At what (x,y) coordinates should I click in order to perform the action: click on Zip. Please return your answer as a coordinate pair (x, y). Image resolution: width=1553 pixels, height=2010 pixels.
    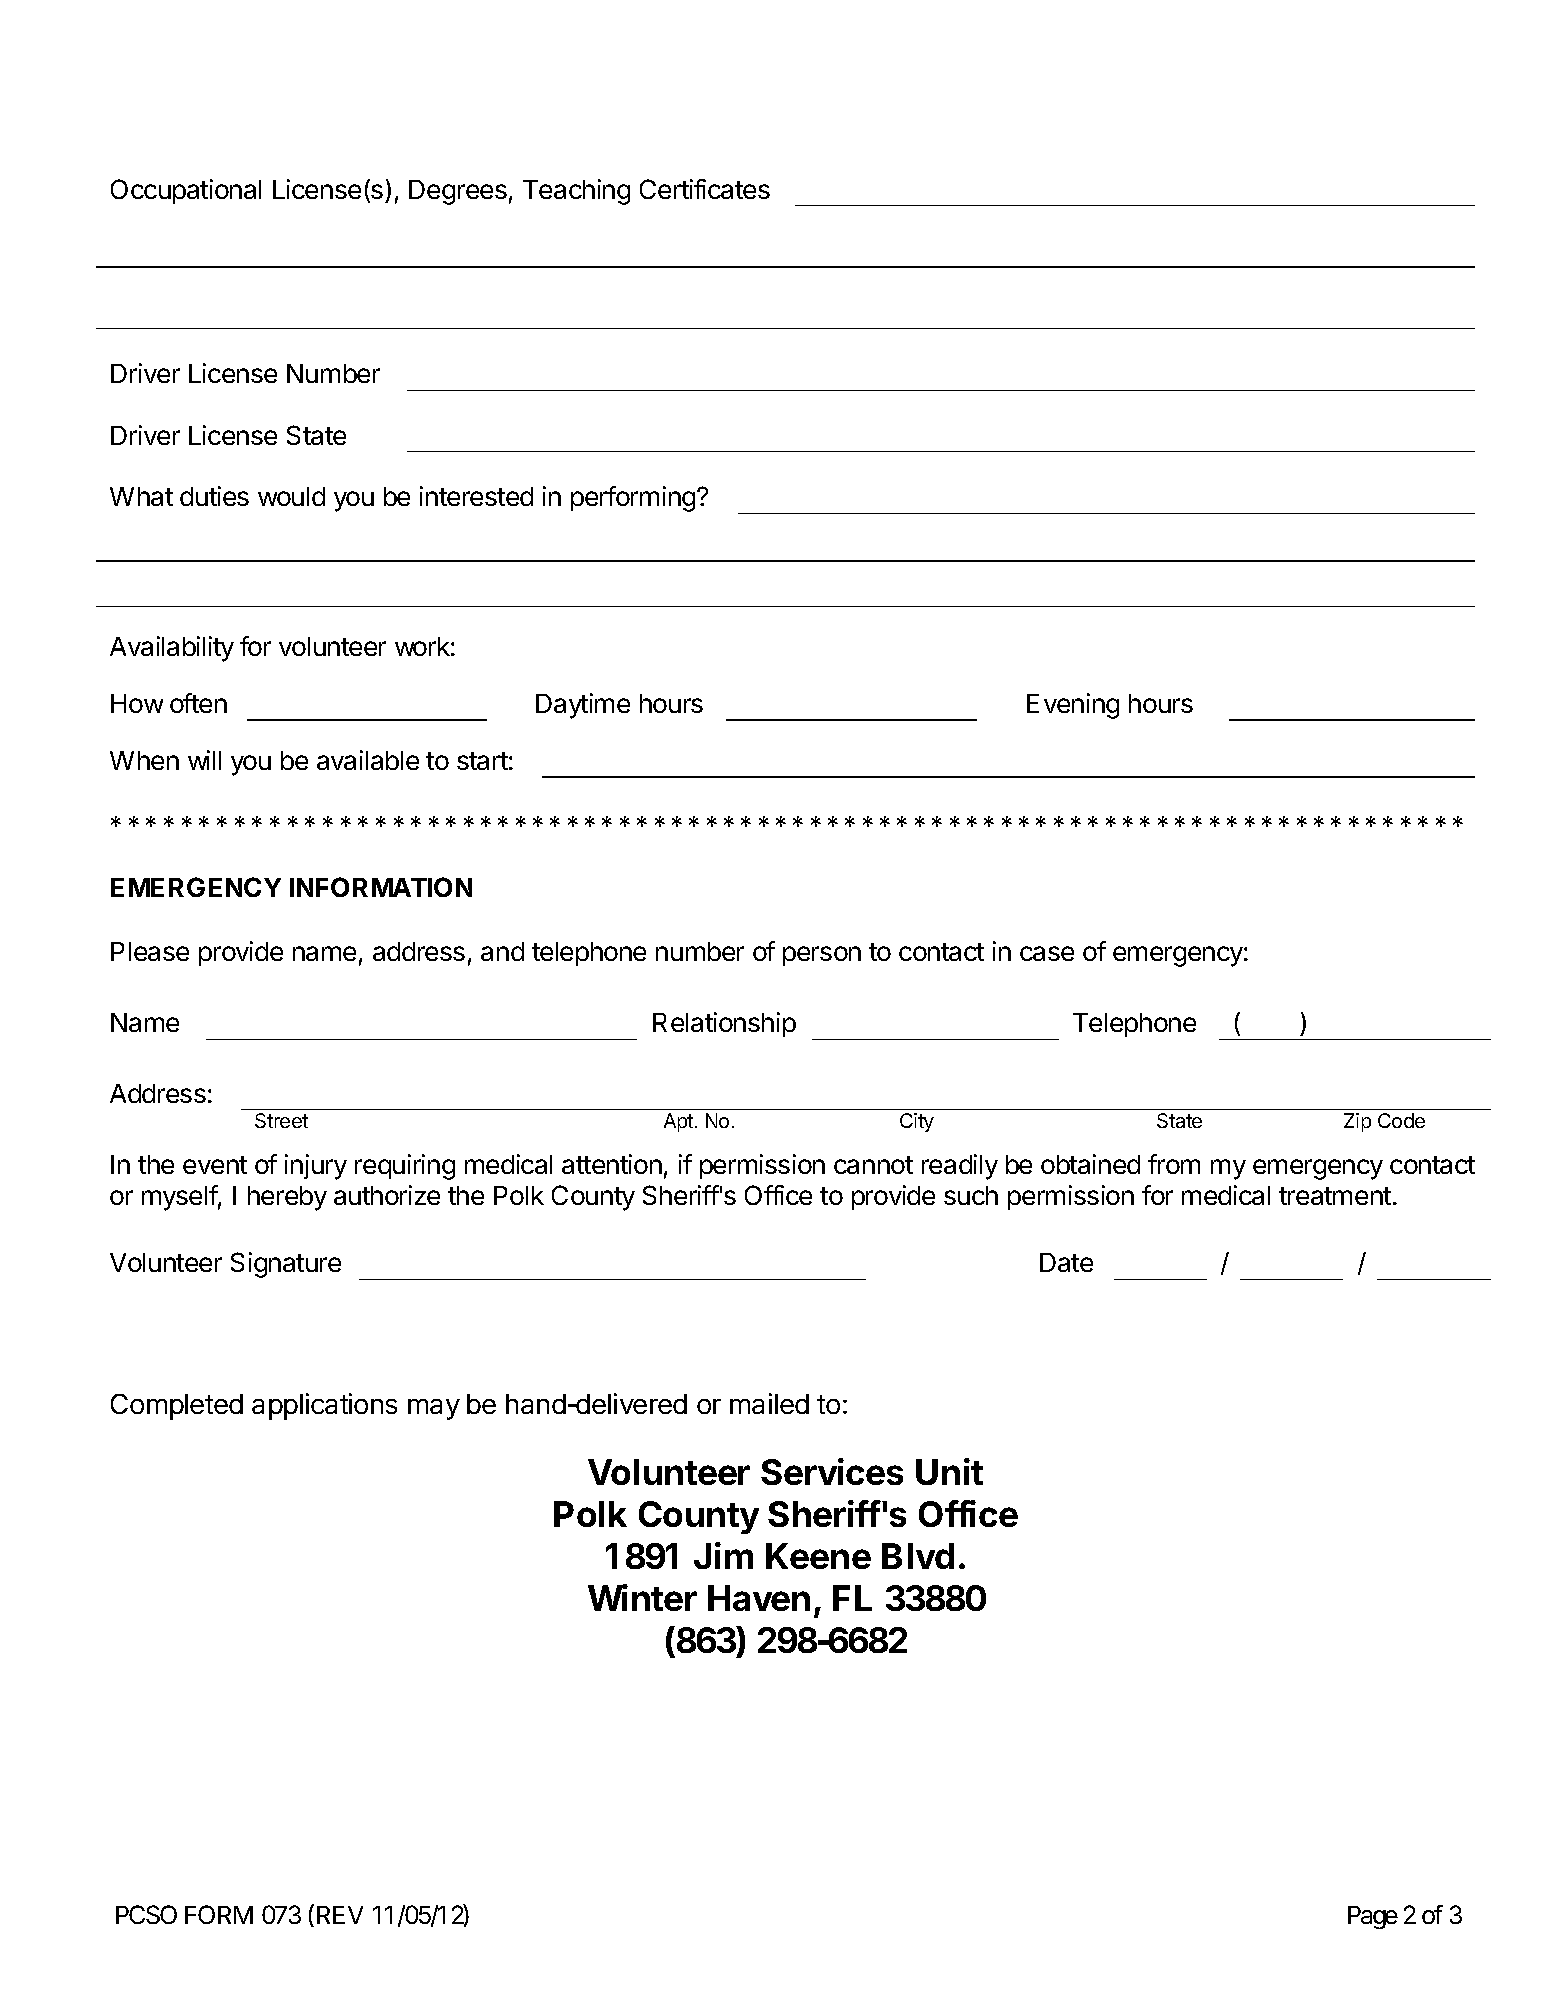
    Looking at the image, I should click on (1357, 1122).
